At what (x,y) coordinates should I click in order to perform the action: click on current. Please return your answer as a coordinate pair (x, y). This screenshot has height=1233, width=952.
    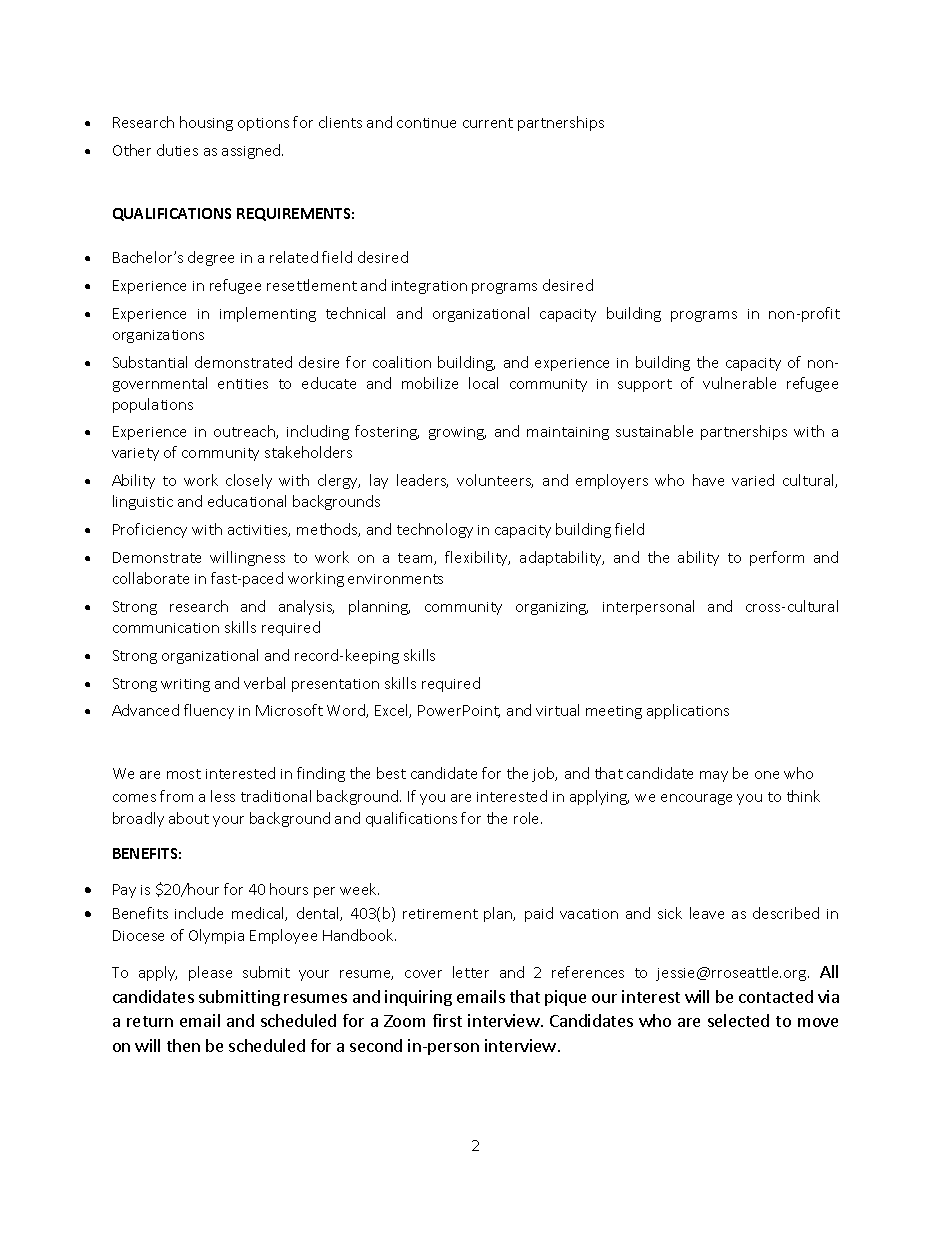
    Looking at the image, I should click on (488, 123).
